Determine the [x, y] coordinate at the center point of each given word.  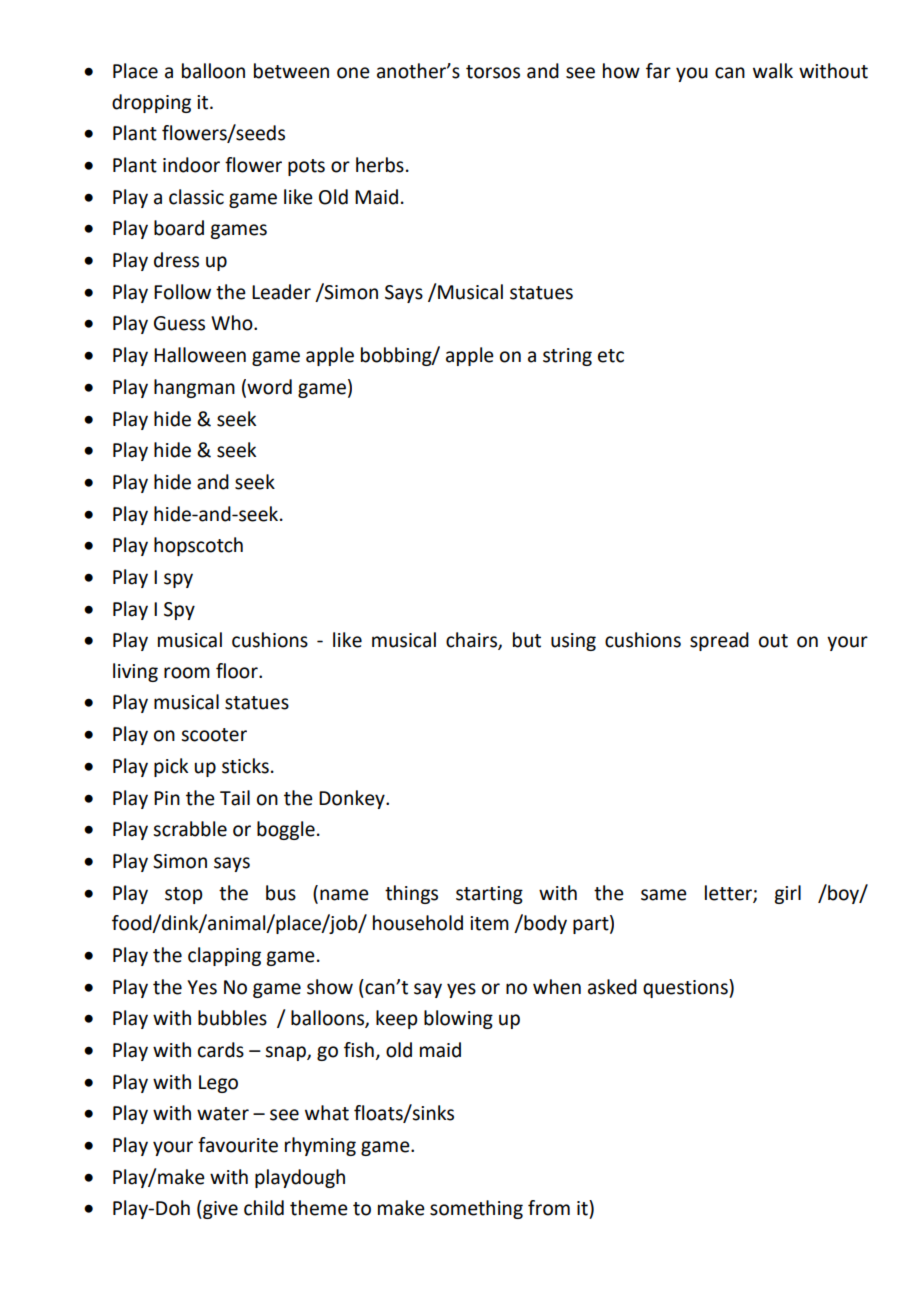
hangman [194, 388]
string [567, 357]
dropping [151, 103]
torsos [493, 72]
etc [611, 356]
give [219, 1209]
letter [729, 893]
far [658, 71]
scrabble [190, 829]
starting [489, 895]
